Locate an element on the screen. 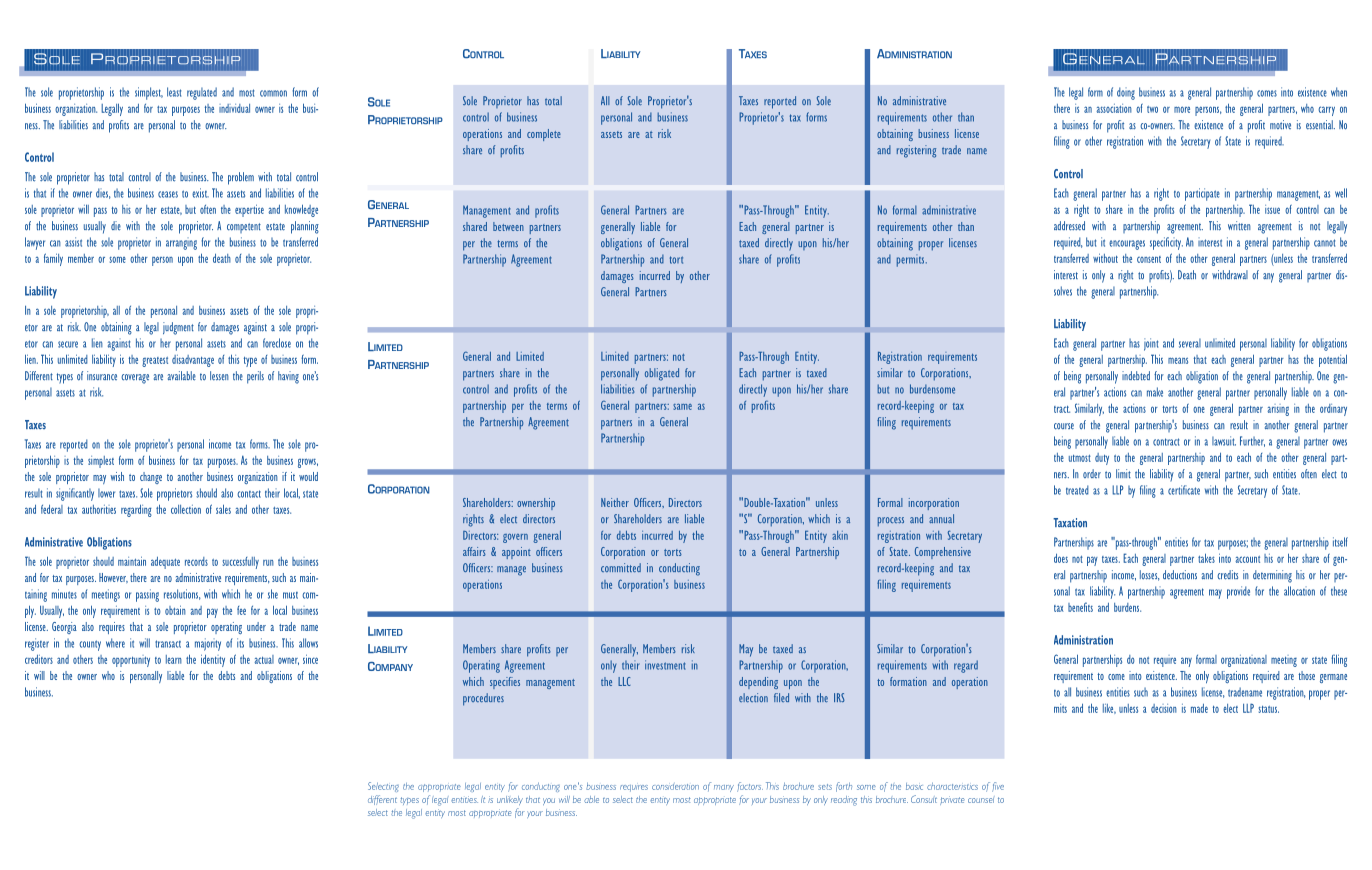  lawsuit is located at coordinates (1224, 441).
